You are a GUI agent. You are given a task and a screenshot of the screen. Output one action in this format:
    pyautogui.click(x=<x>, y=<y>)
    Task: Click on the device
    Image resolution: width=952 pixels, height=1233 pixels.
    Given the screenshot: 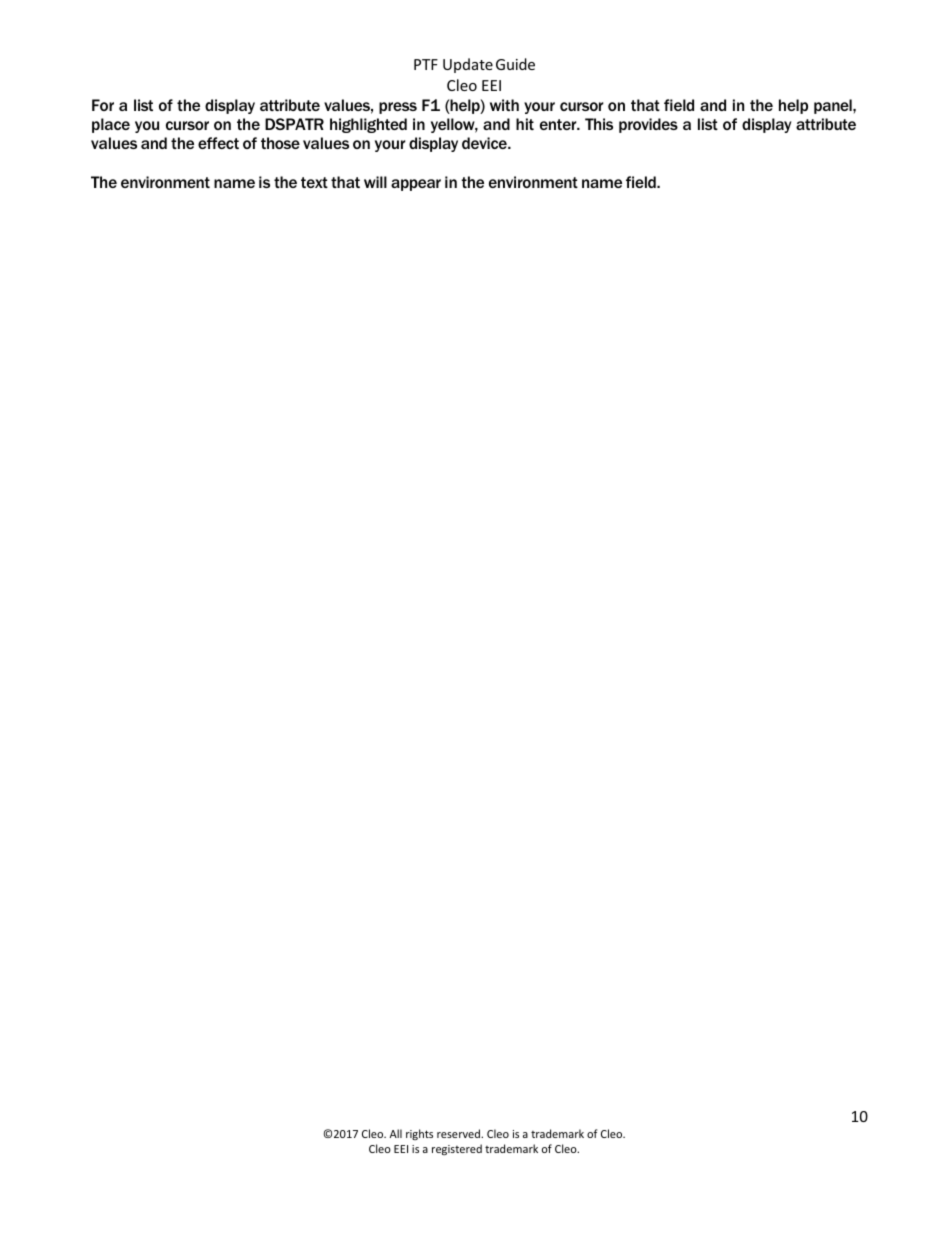 What is the action you would take?
    pyautogui.click(x=485, y=143)
